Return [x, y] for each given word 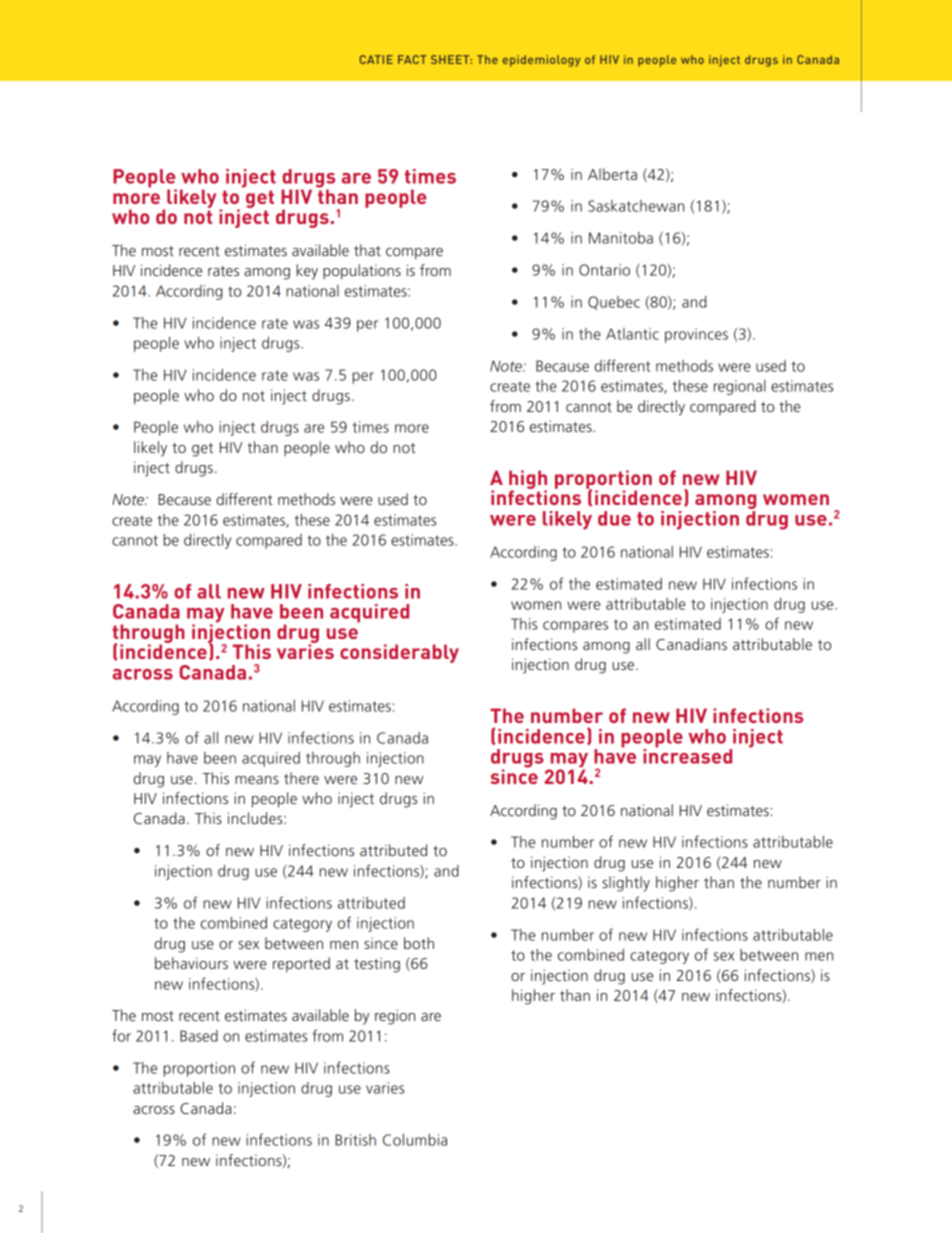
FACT [412, 59]
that [367, 250]
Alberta [612, 174]
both [419, 943]
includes [256, 818]
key [307, 272]
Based [199, 1036]
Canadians [691, 644]
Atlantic [632, 334]
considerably [399, 653]
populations [362, 272]
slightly [626, 884]
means [257, 780]
